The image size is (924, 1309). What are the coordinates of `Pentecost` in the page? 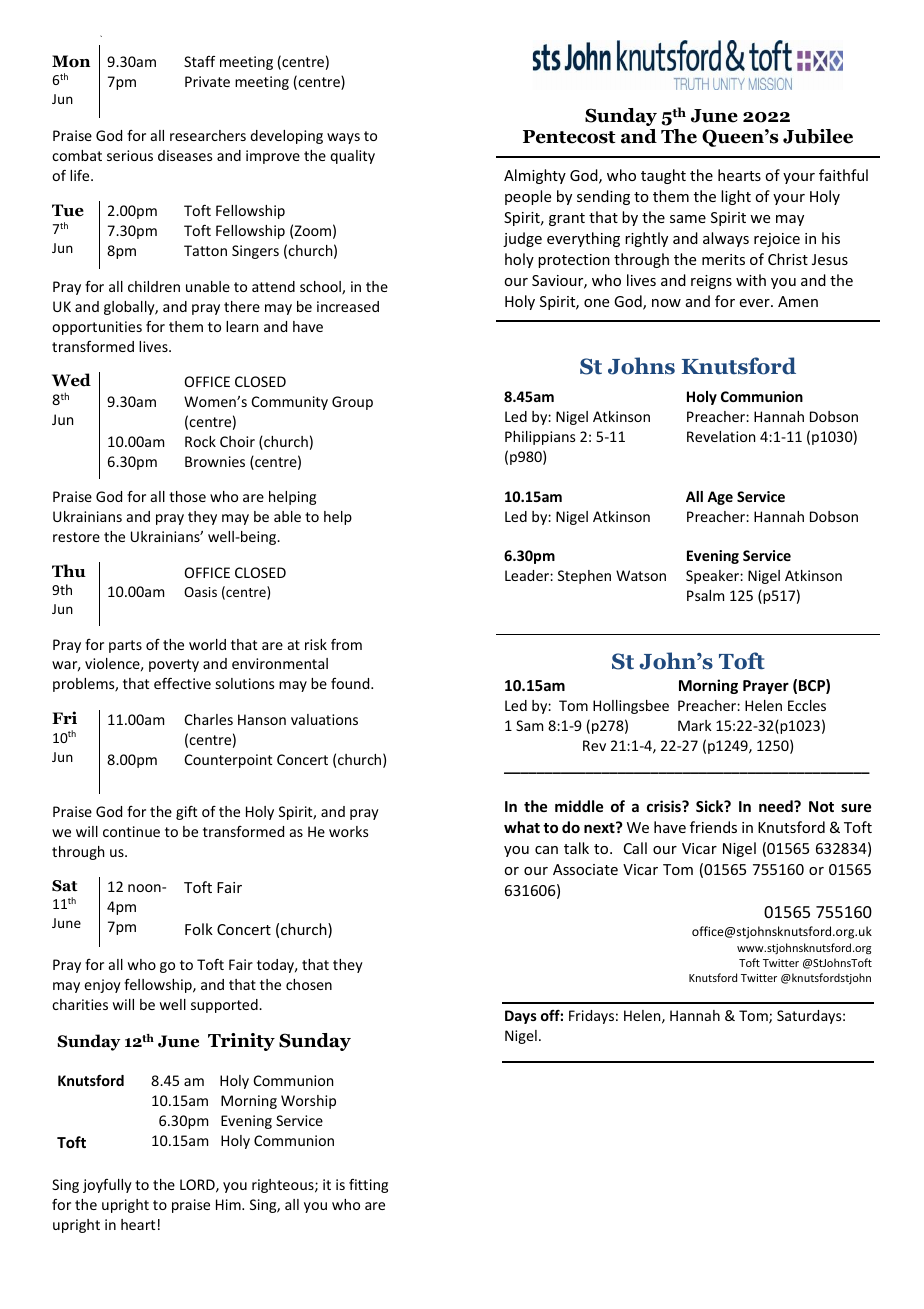 It's located at (569, 137).
